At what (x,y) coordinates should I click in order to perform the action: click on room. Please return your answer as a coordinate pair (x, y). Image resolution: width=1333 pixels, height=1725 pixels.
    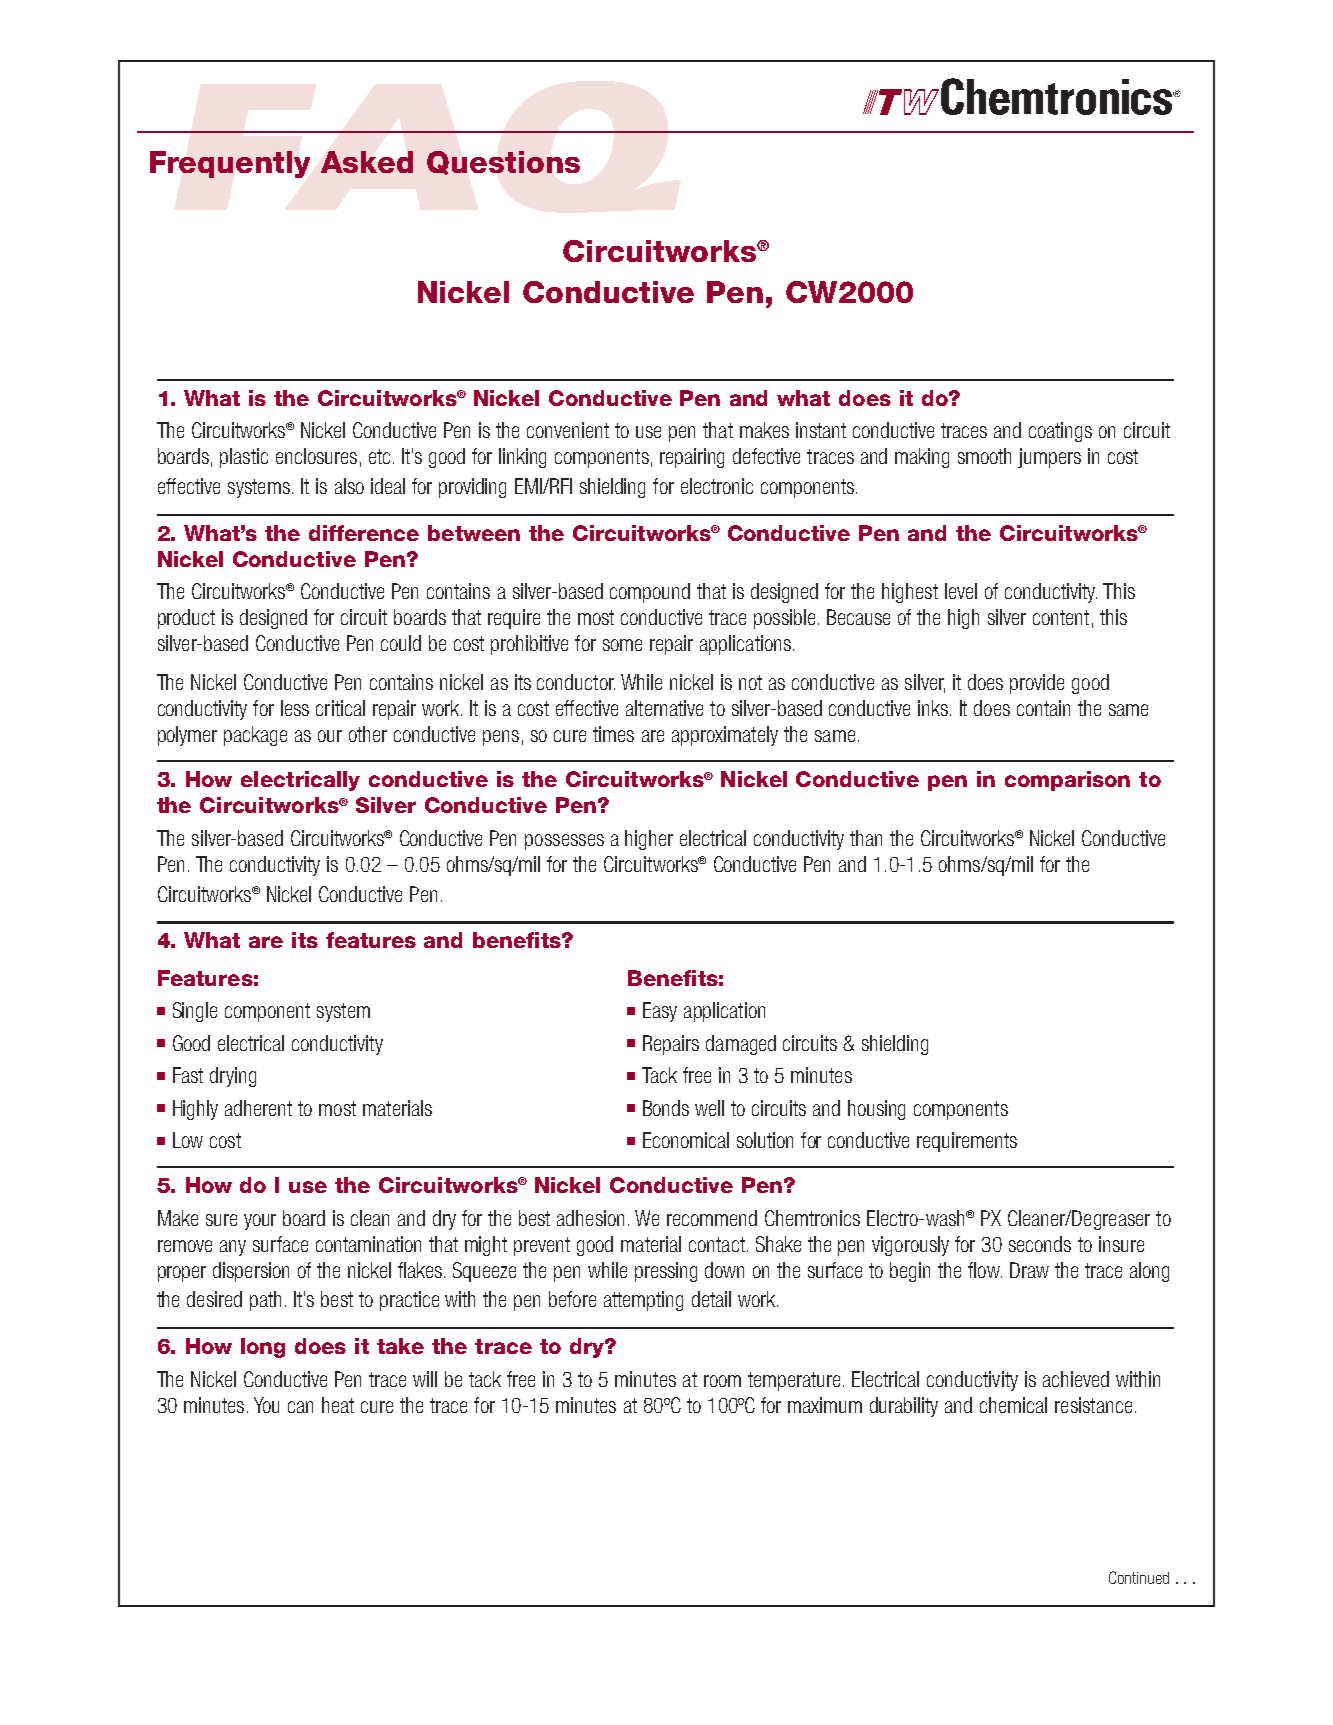
    Looking at the image, I should click on (722, 1381).
